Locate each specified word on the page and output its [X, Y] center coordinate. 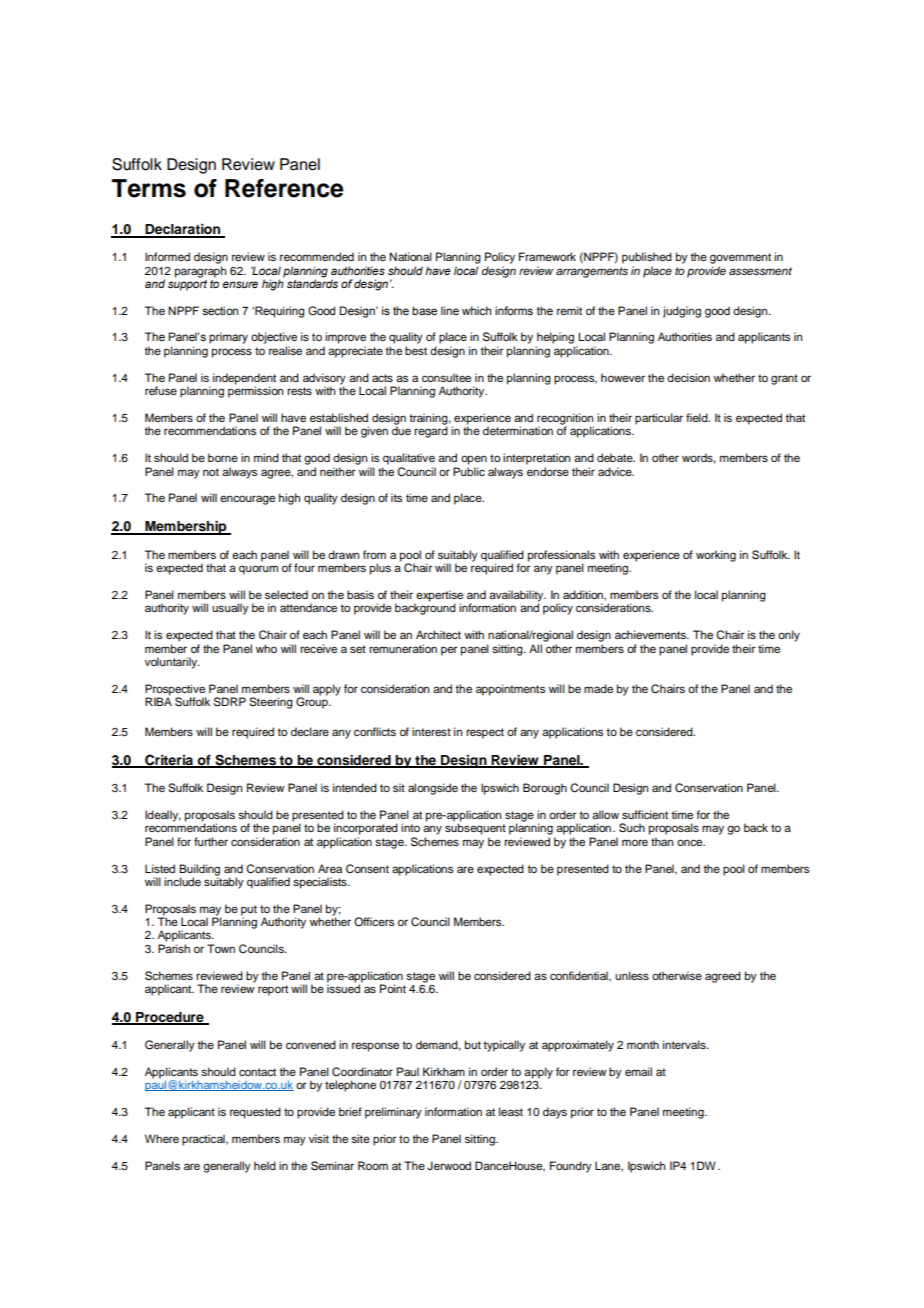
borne [223, 457]
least [511, 1111]
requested [255, 1113]
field [698, 417]
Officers [374, 922]
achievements [651, 634]
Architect [438, 634]
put [249, 910]
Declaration [182, 230]
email [638, 1071]
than [662, 841]
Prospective [175, 691]
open [474, 460]
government [740, 258]
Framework [547, 256]
